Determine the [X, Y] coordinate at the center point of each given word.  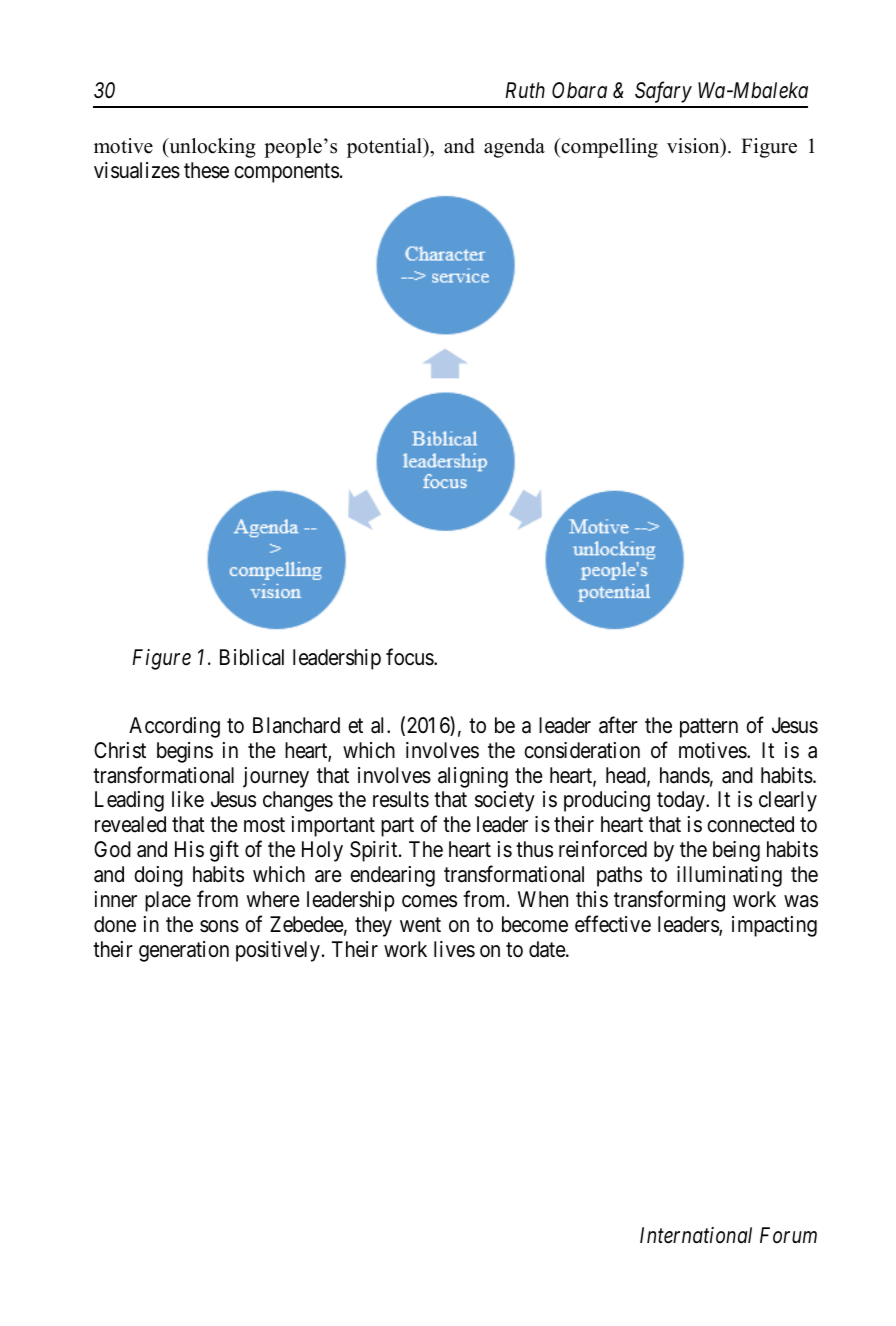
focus [410, 657]
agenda [514, 148]
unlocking [211, 148]
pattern [709, 728]
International [696, 1235]
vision [694, 146]
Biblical [252, 657]
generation [184, 951]
